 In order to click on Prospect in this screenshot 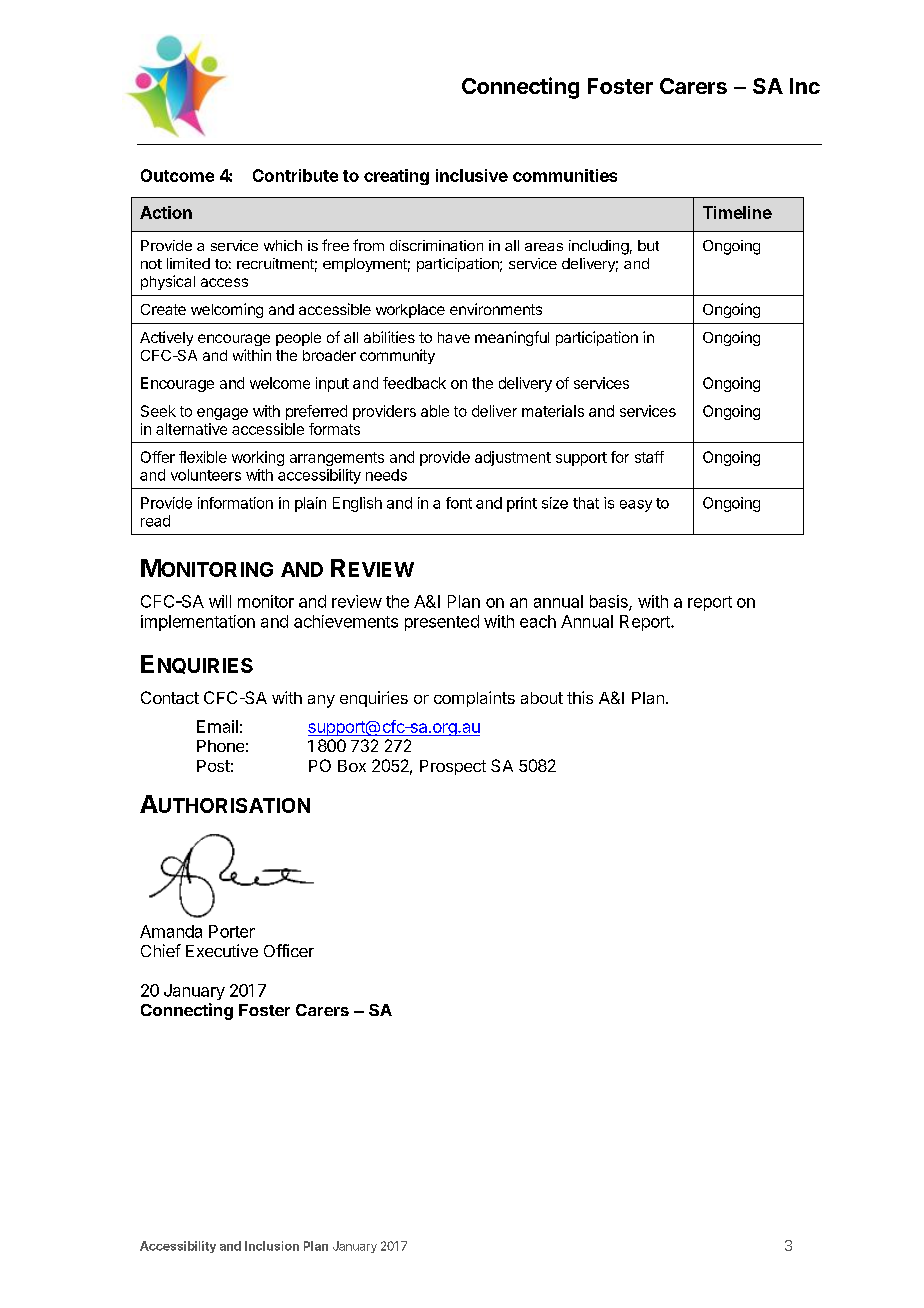, I will do `click(453, 767)`.
